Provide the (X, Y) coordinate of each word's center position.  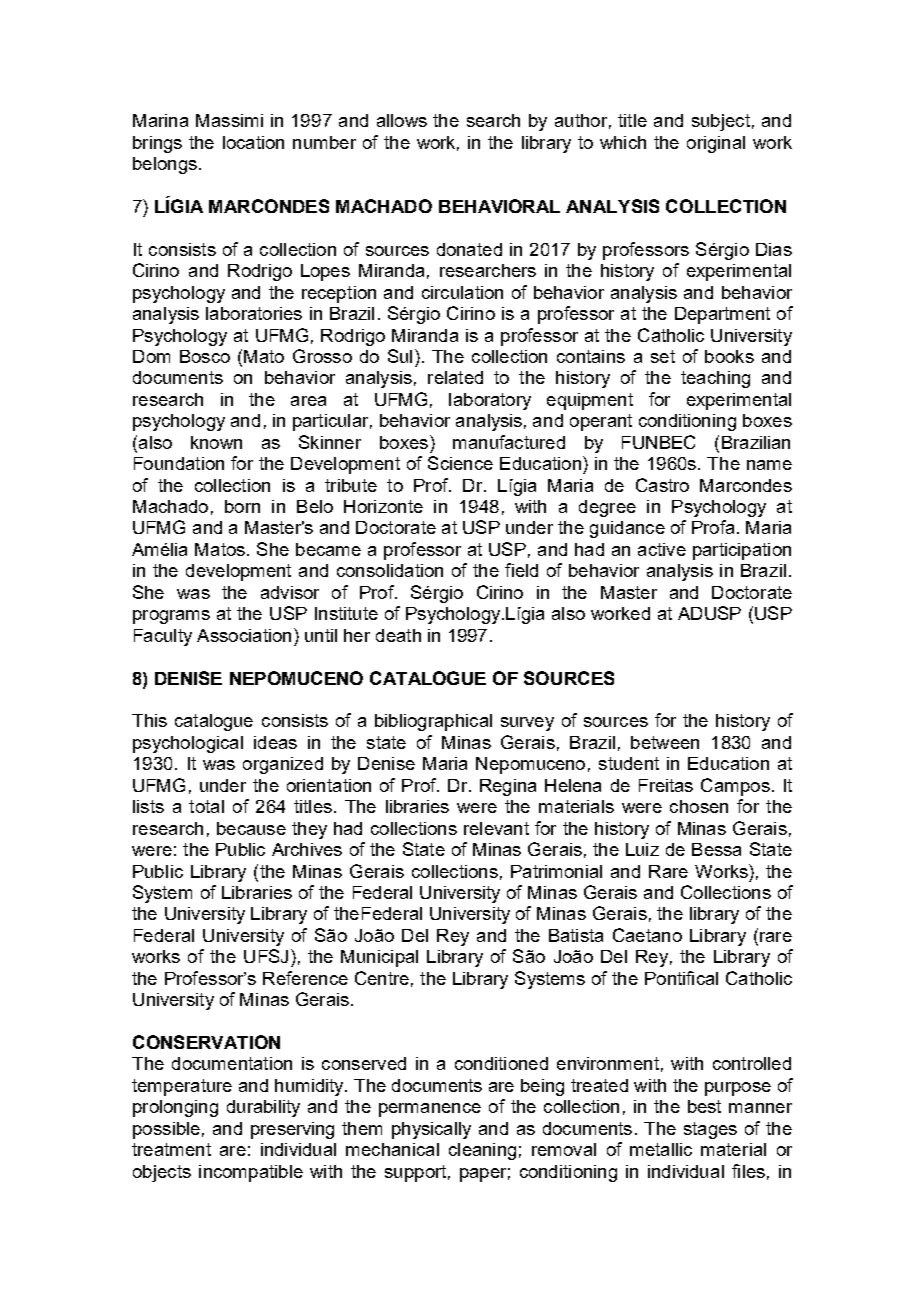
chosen (699, 806)
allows (402, 120)
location (253, 142)
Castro (662, 485)
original (716, 144)
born (242, 506)
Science (460, 463)
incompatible (251, 1173)
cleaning (482, 1151)
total (206, 806)
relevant (496, 828)
